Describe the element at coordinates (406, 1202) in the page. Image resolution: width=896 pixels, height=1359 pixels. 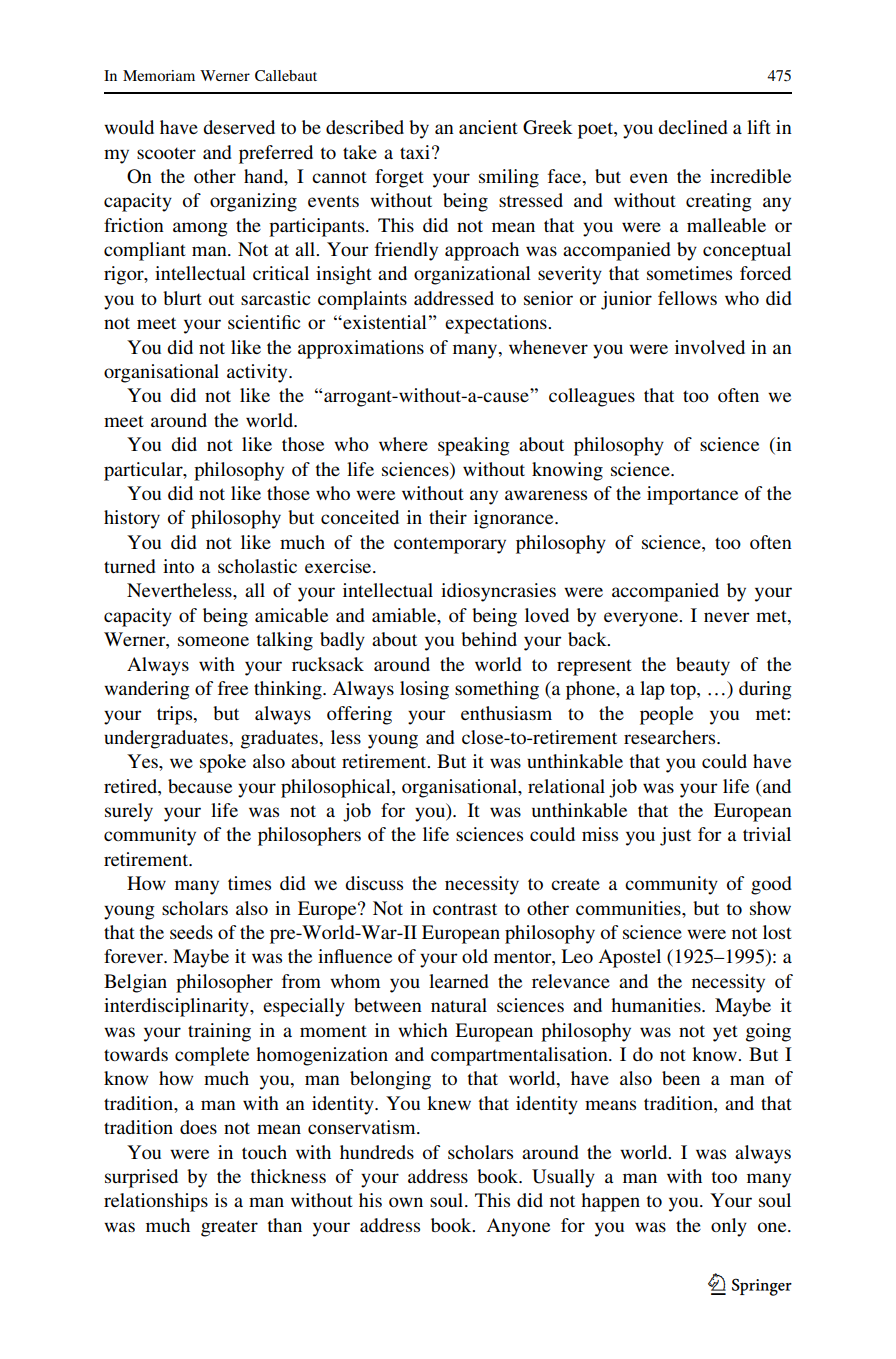
I see `own` at that location.
